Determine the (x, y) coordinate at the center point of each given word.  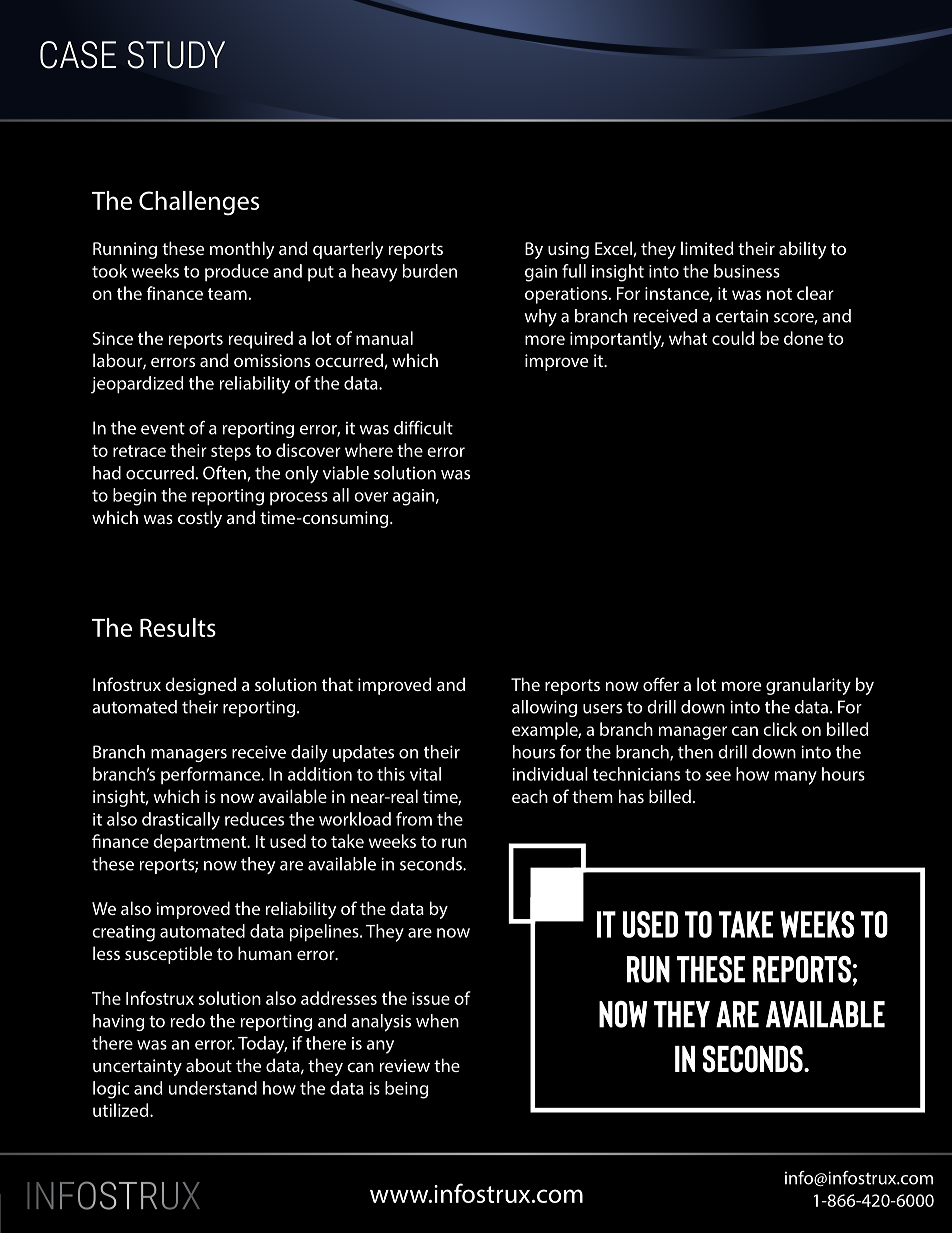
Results (178, 627)
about (209, 1065)
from (414, 819)
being (406, 1090)
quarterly (348, 250)
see (718, 776)
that (337, 684)
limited (707, 248)
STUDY (176, 55)
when (437, 1021)
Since (113, 338)
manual (384, 338)
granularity (808, 686)
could (733, 338)
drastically (181, 821)
